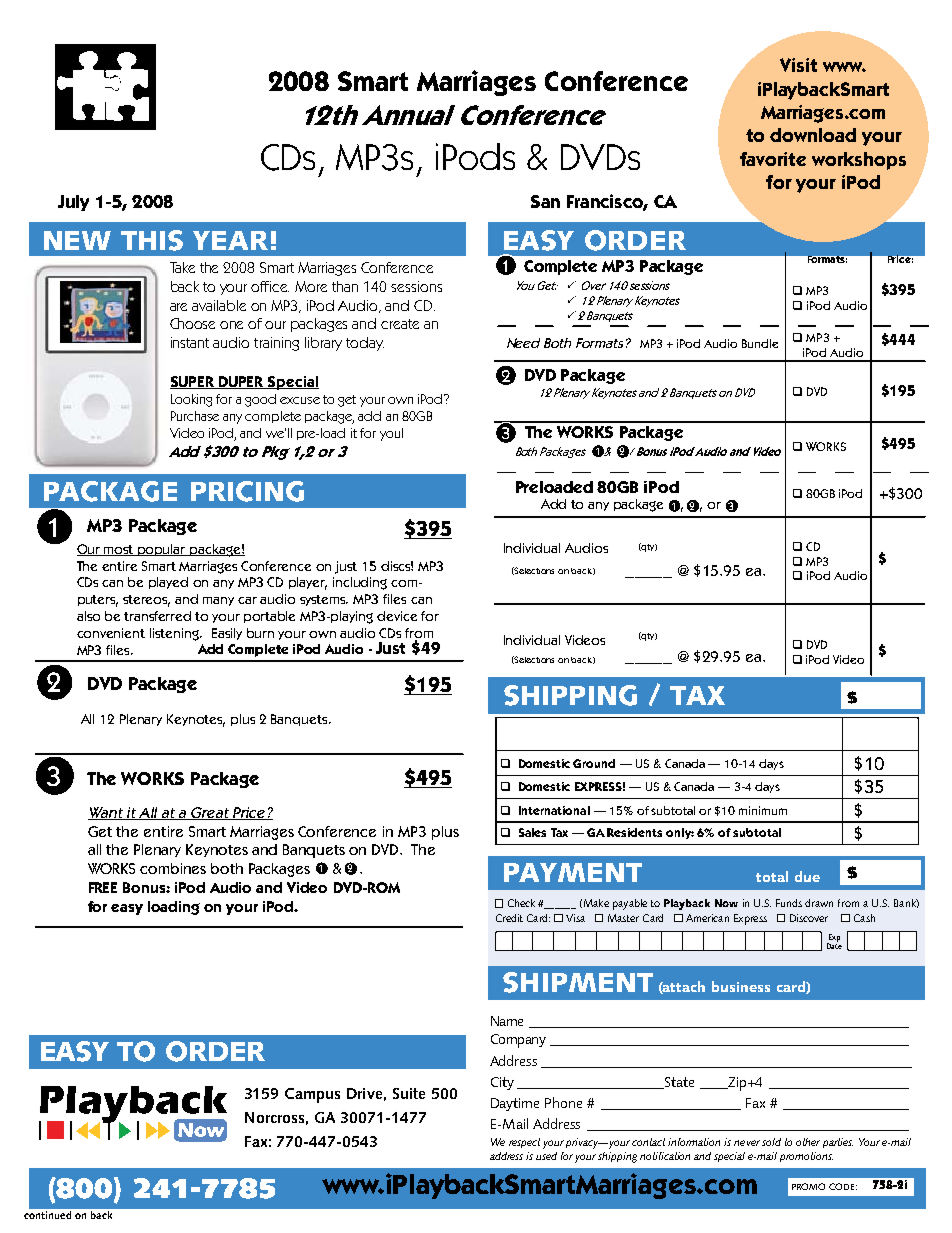 This screenshot has height=1233, width=952. What do you see at coordinates (73, 203) in the screenshot?
I see `July` at bounding box center [73, 203].
